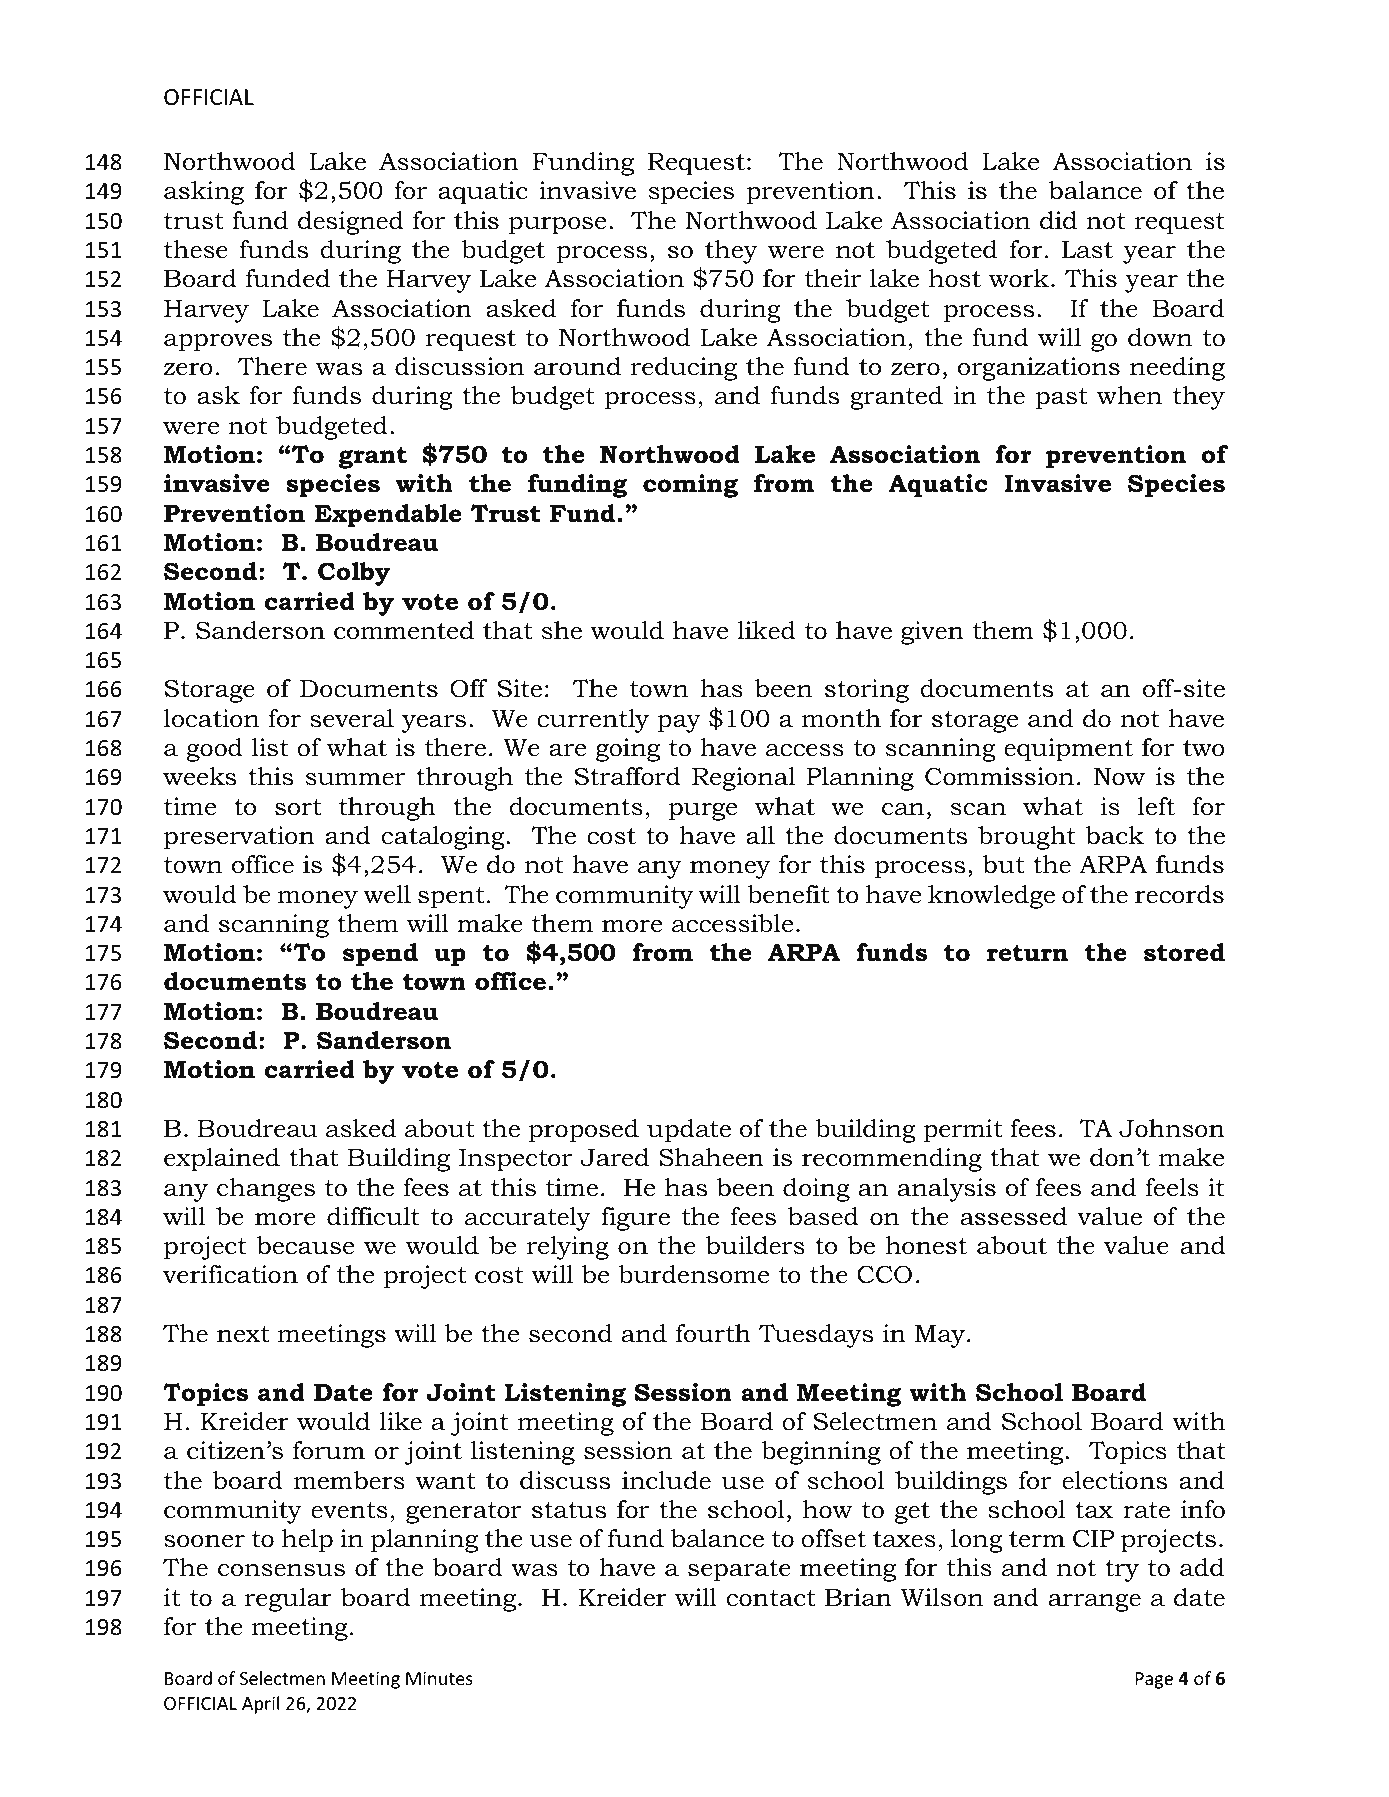  I want to click on Colby, so click(354, 574).
